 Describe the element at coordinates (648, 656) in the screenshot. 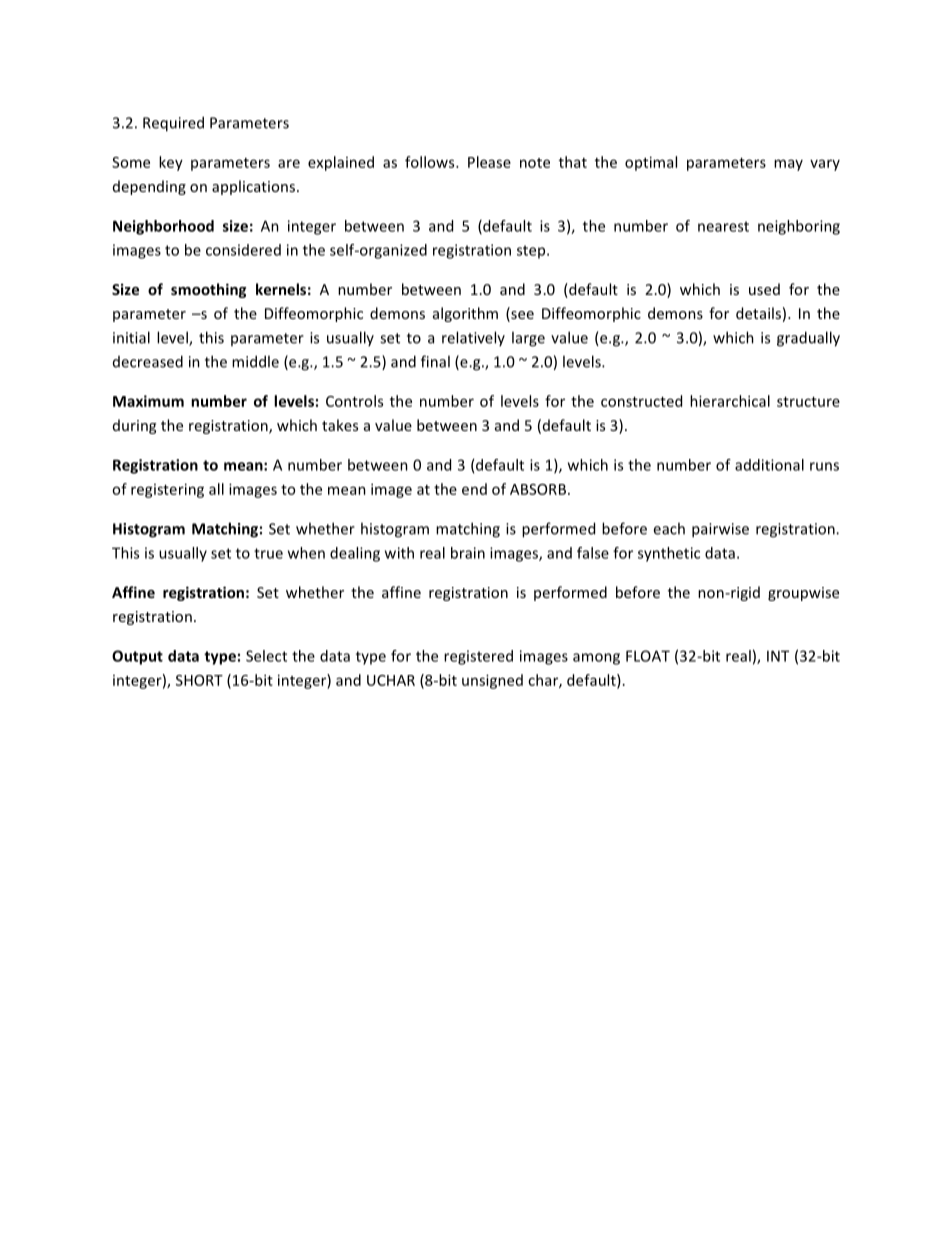

I see `FLOAT` at that location.
